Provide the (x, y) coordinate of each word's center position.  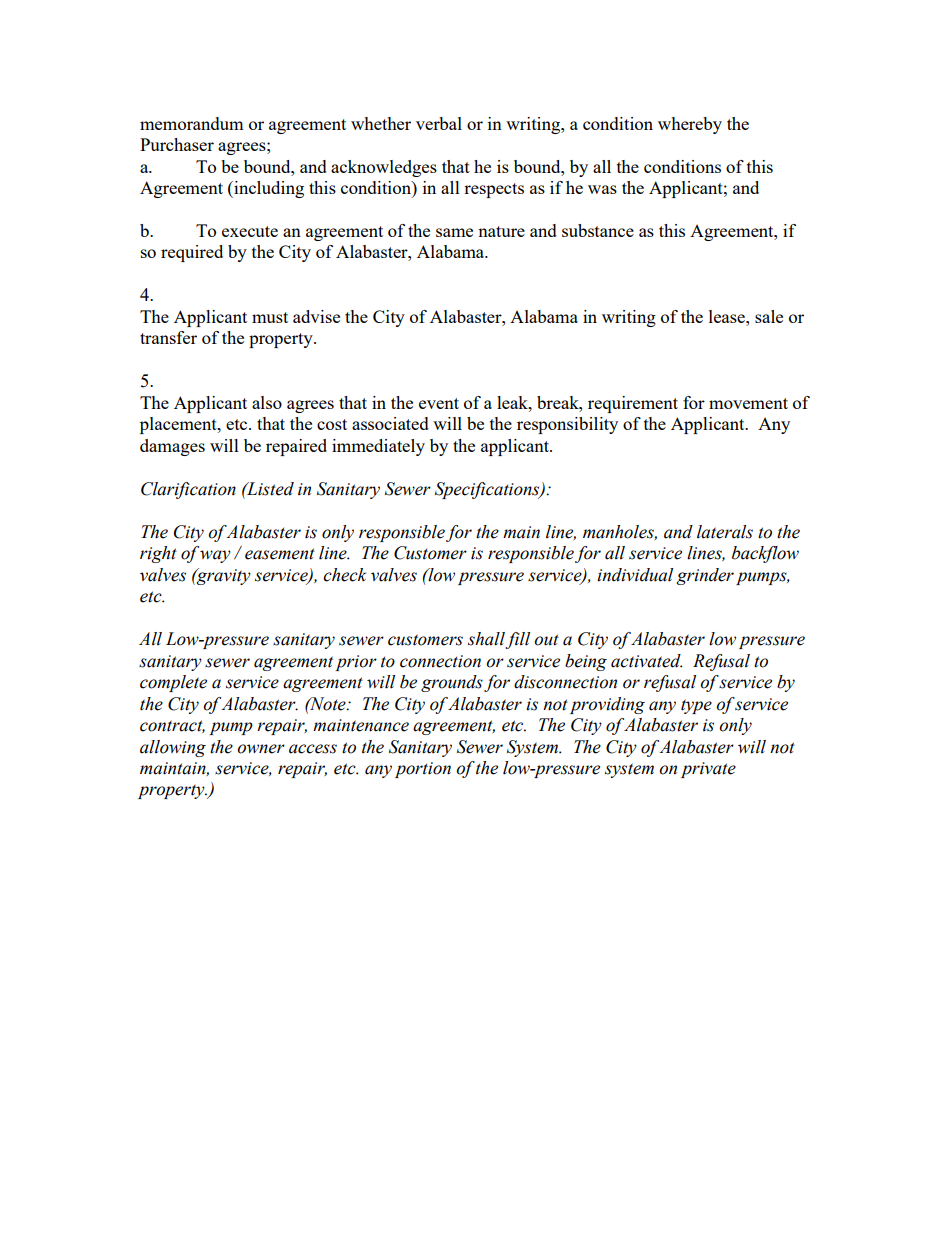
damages (172, 447)
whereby (690, 125)
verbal (439, 123)
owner (261, 749)
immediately (378, 447)
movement (748, 403)
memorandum (192, 123)
